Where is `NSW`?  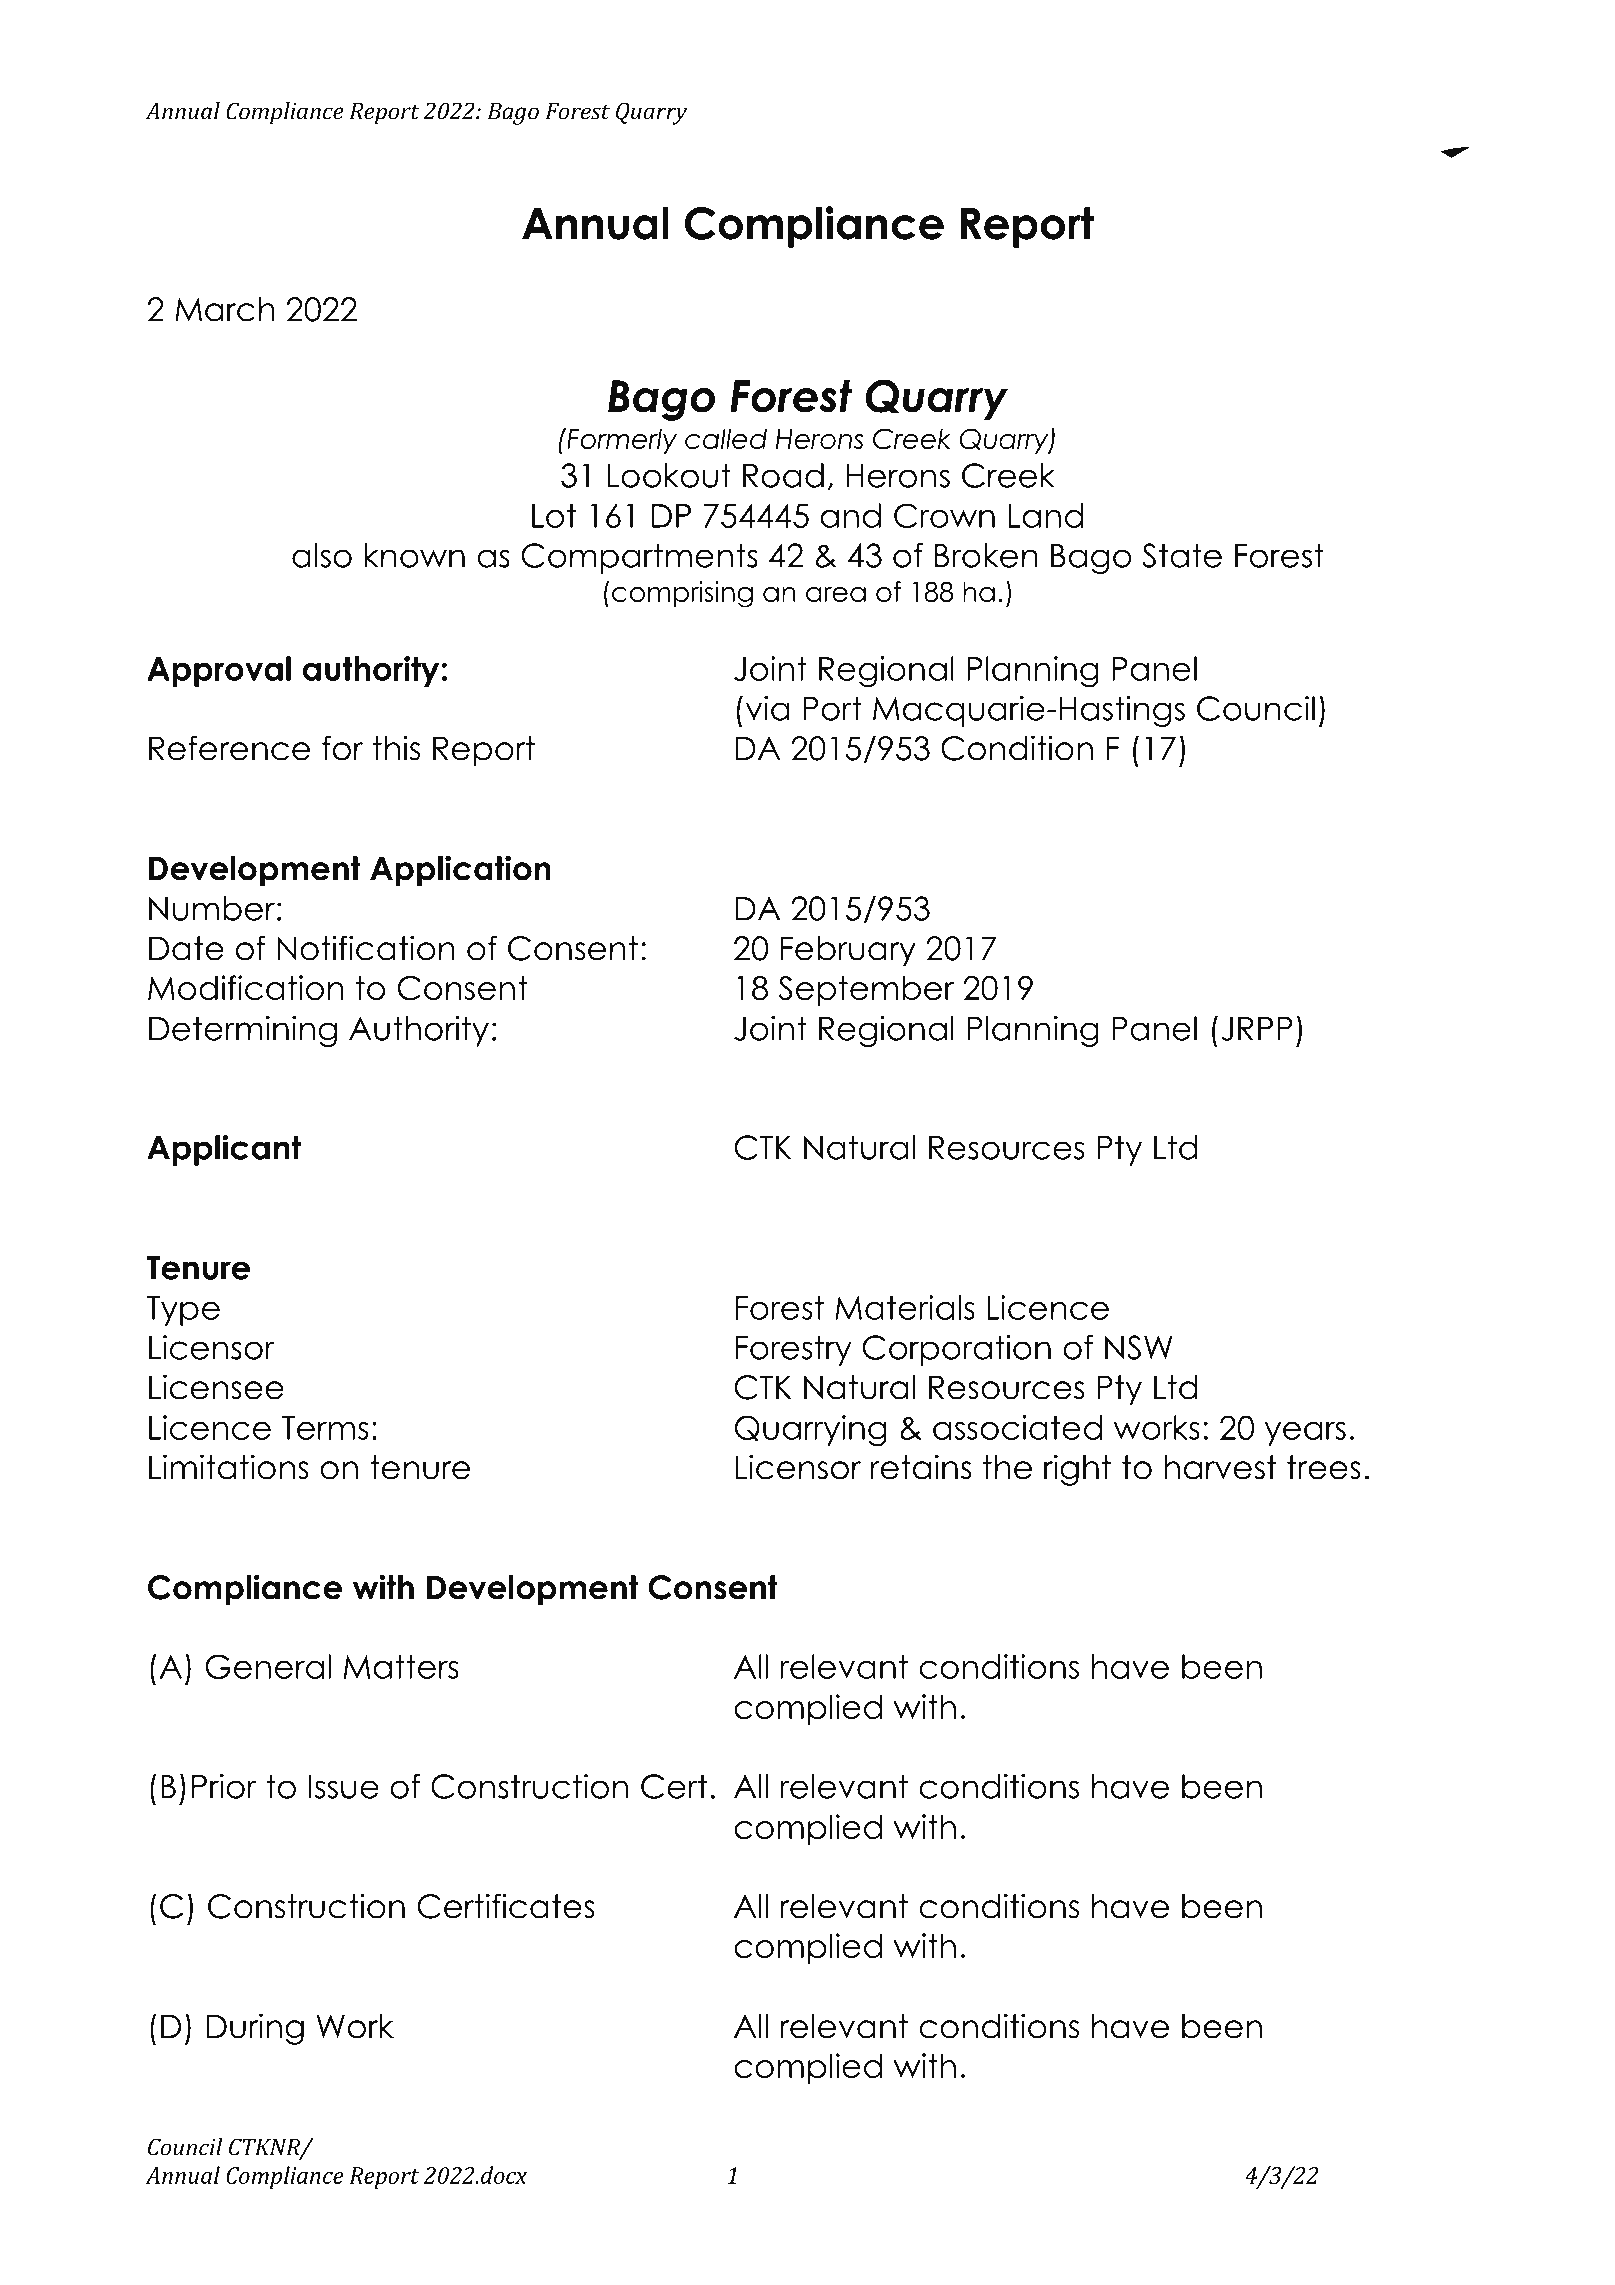
NSW is located at coordinates (1139, 1347).
